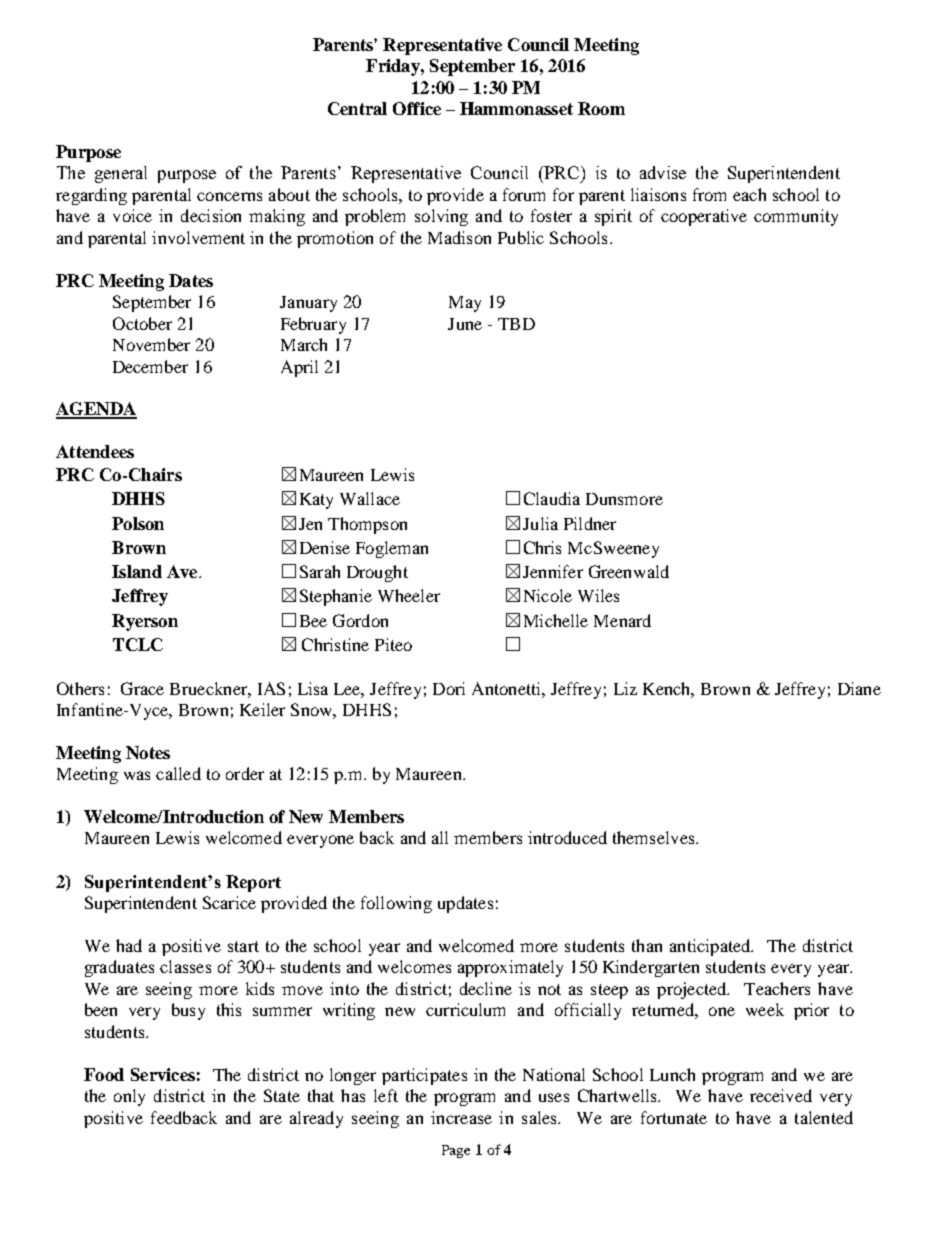 This document has height=1233, width=952. What do you see at coordinates (859, 688) in the document?
I see `Diane` at bounding box center [859, 688].
